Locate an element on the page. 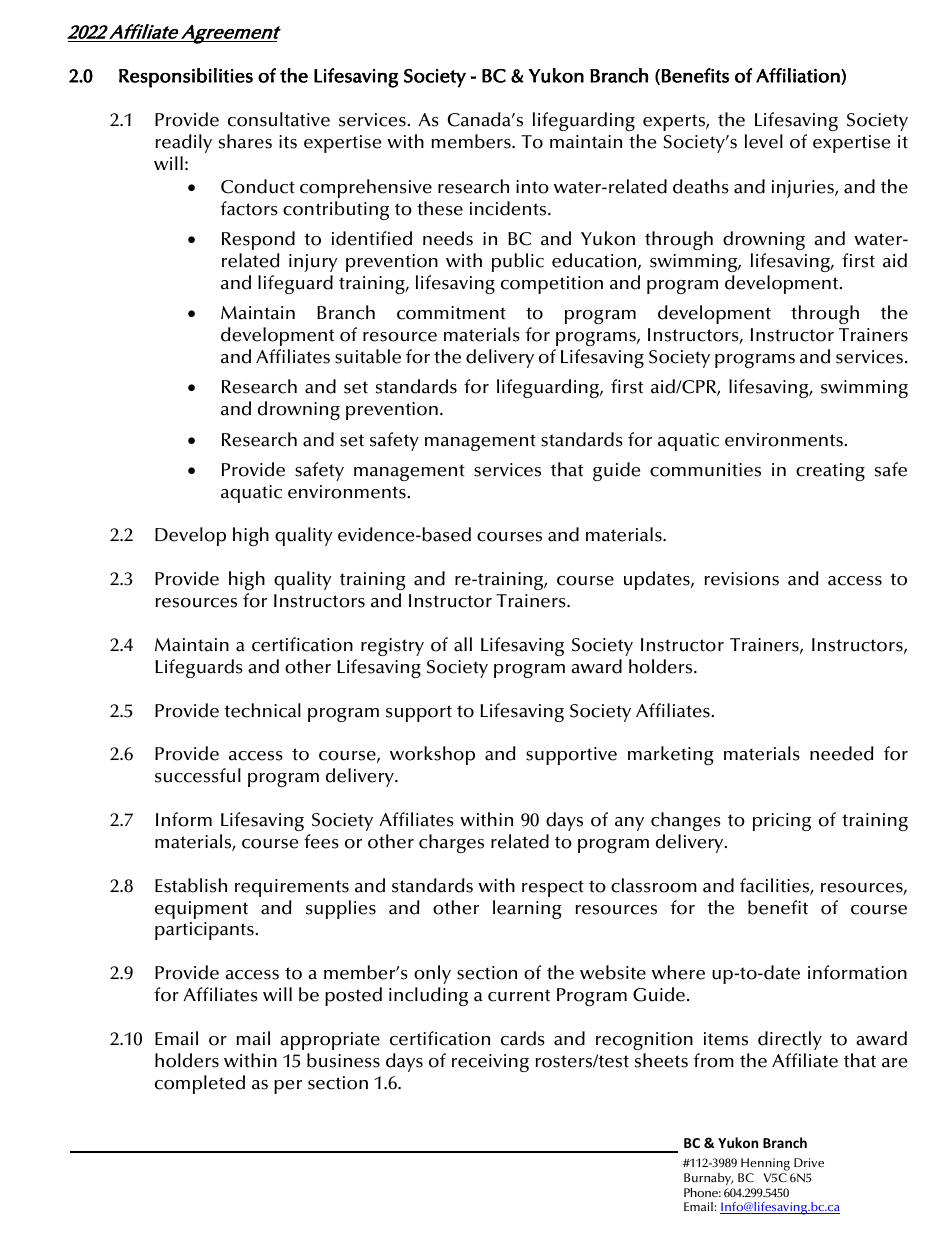 This document has height=1233, width=952. completed is located at coordinates (200, 1084).
